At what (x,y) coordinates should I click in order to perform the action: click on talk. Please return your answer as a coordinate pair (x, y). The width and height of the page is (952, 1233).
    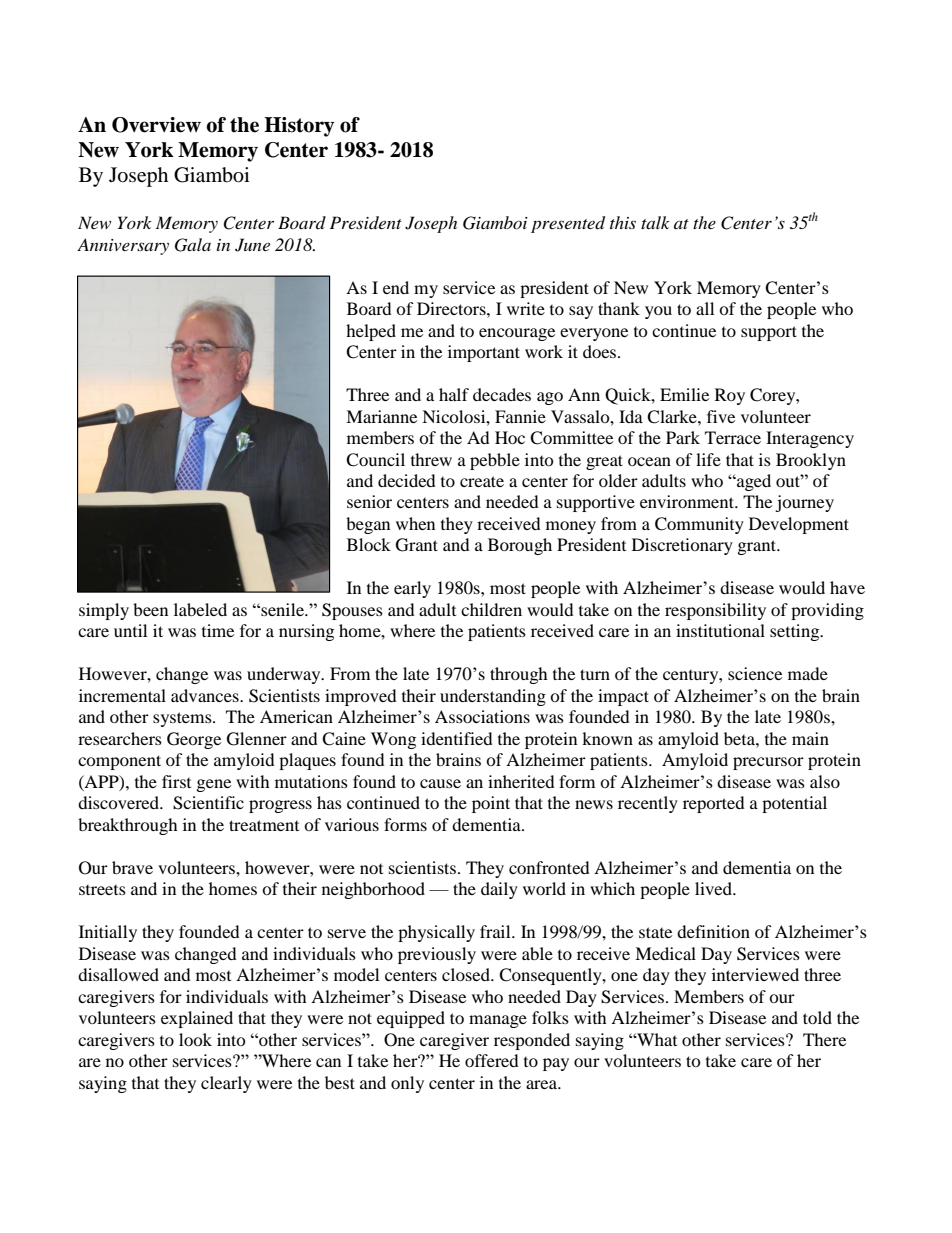
    Looking at the image, I should click on (655, 222).
